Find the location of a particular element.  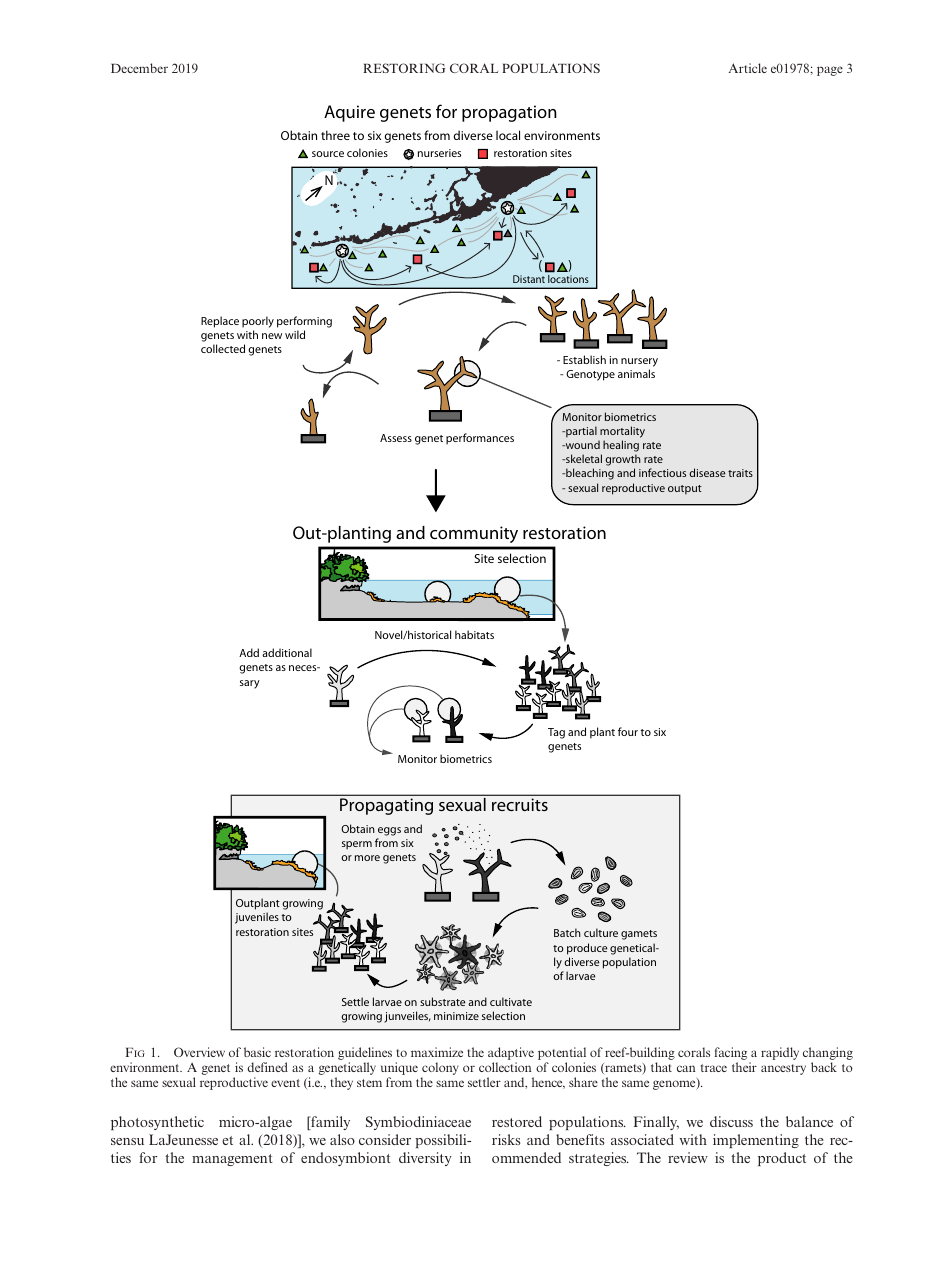

sperm is located at coordinates (357, 845).
